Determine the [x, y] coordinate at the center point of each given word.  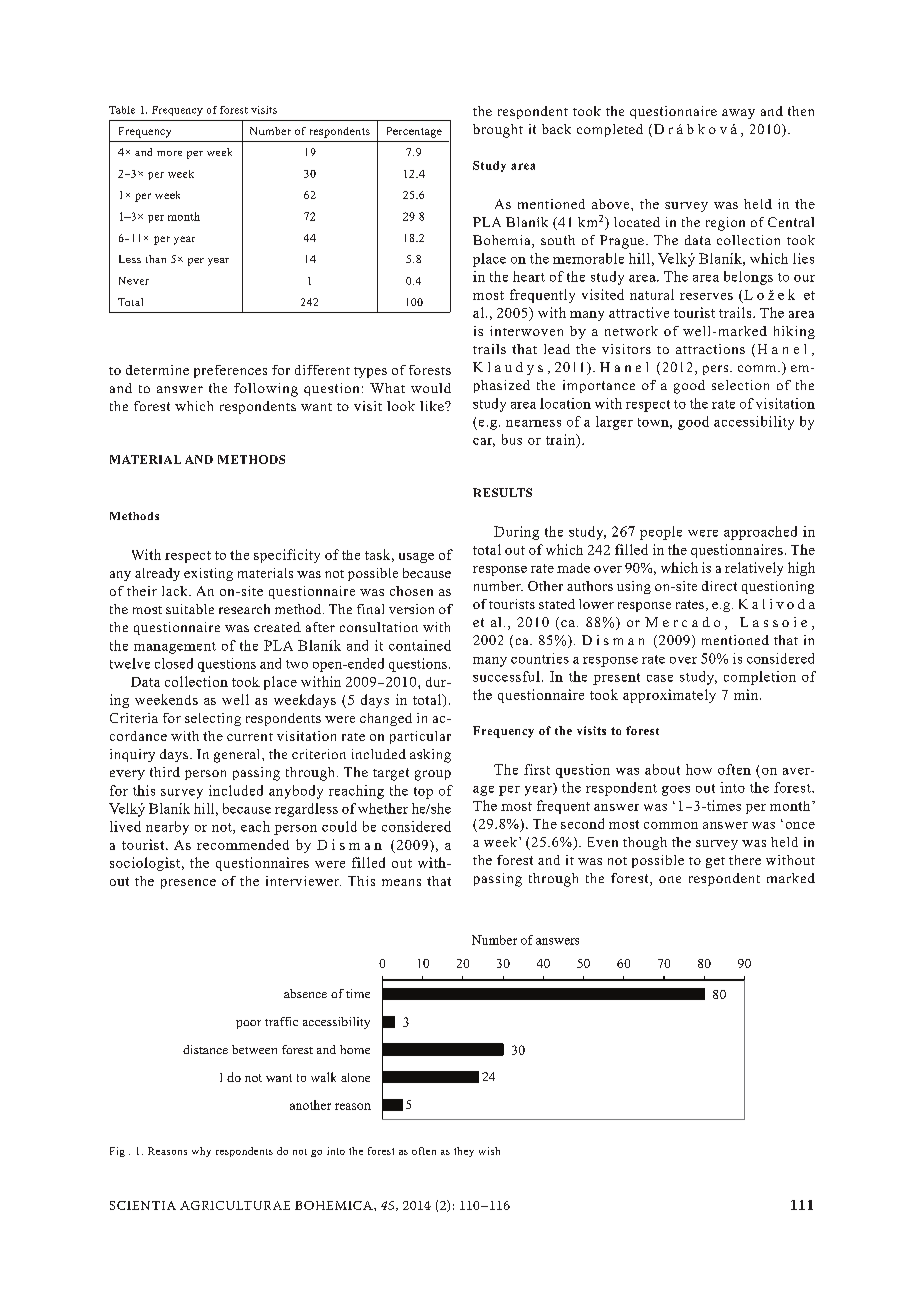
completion [760, 678]
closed [174, 663]
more [169, 153]
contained [420, 645]
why [201, 1152]
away [738, 114]
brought [498, 131]
